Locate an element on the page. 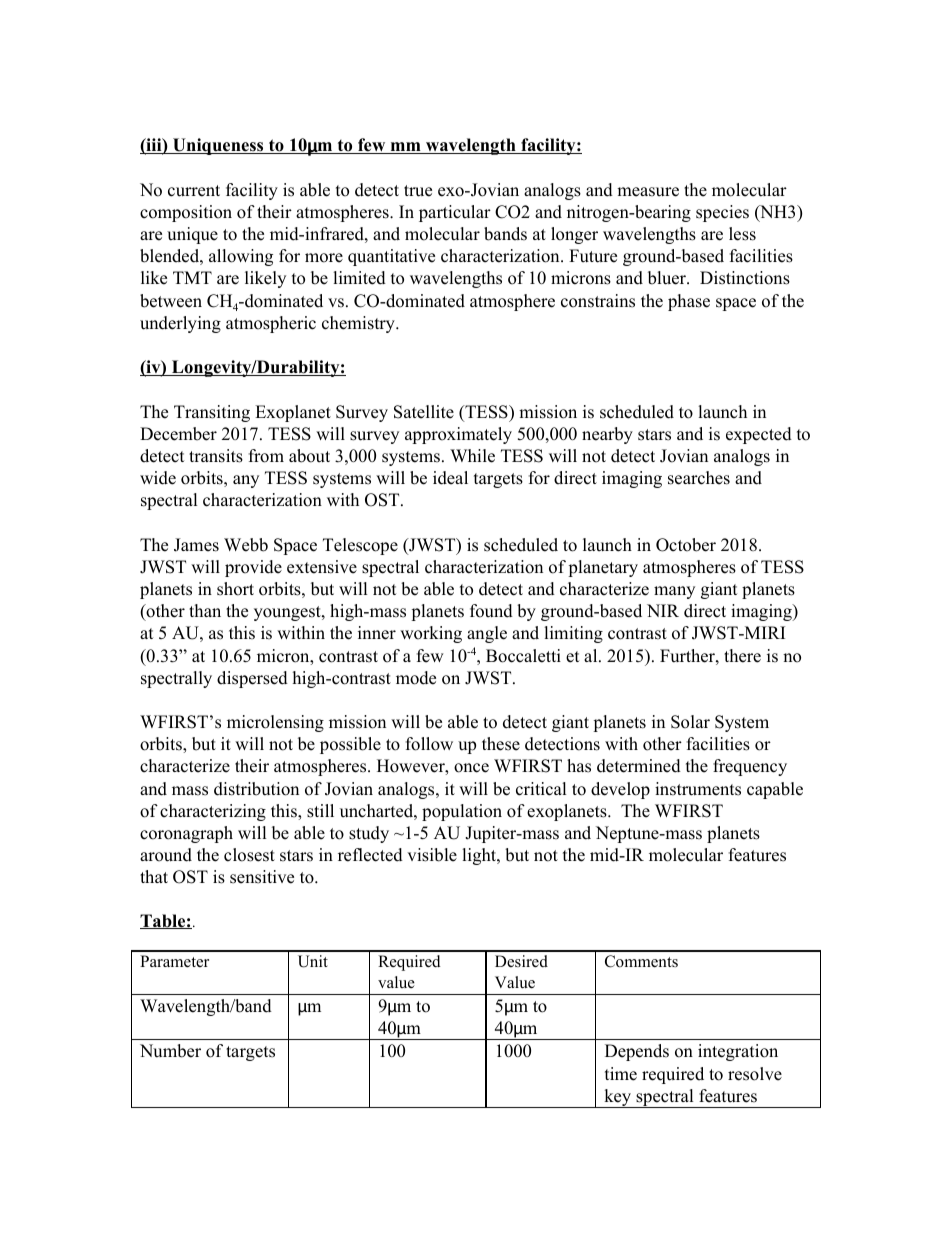 This page has height=1233, width=952. instruments is located at coordinates (698, 789).
